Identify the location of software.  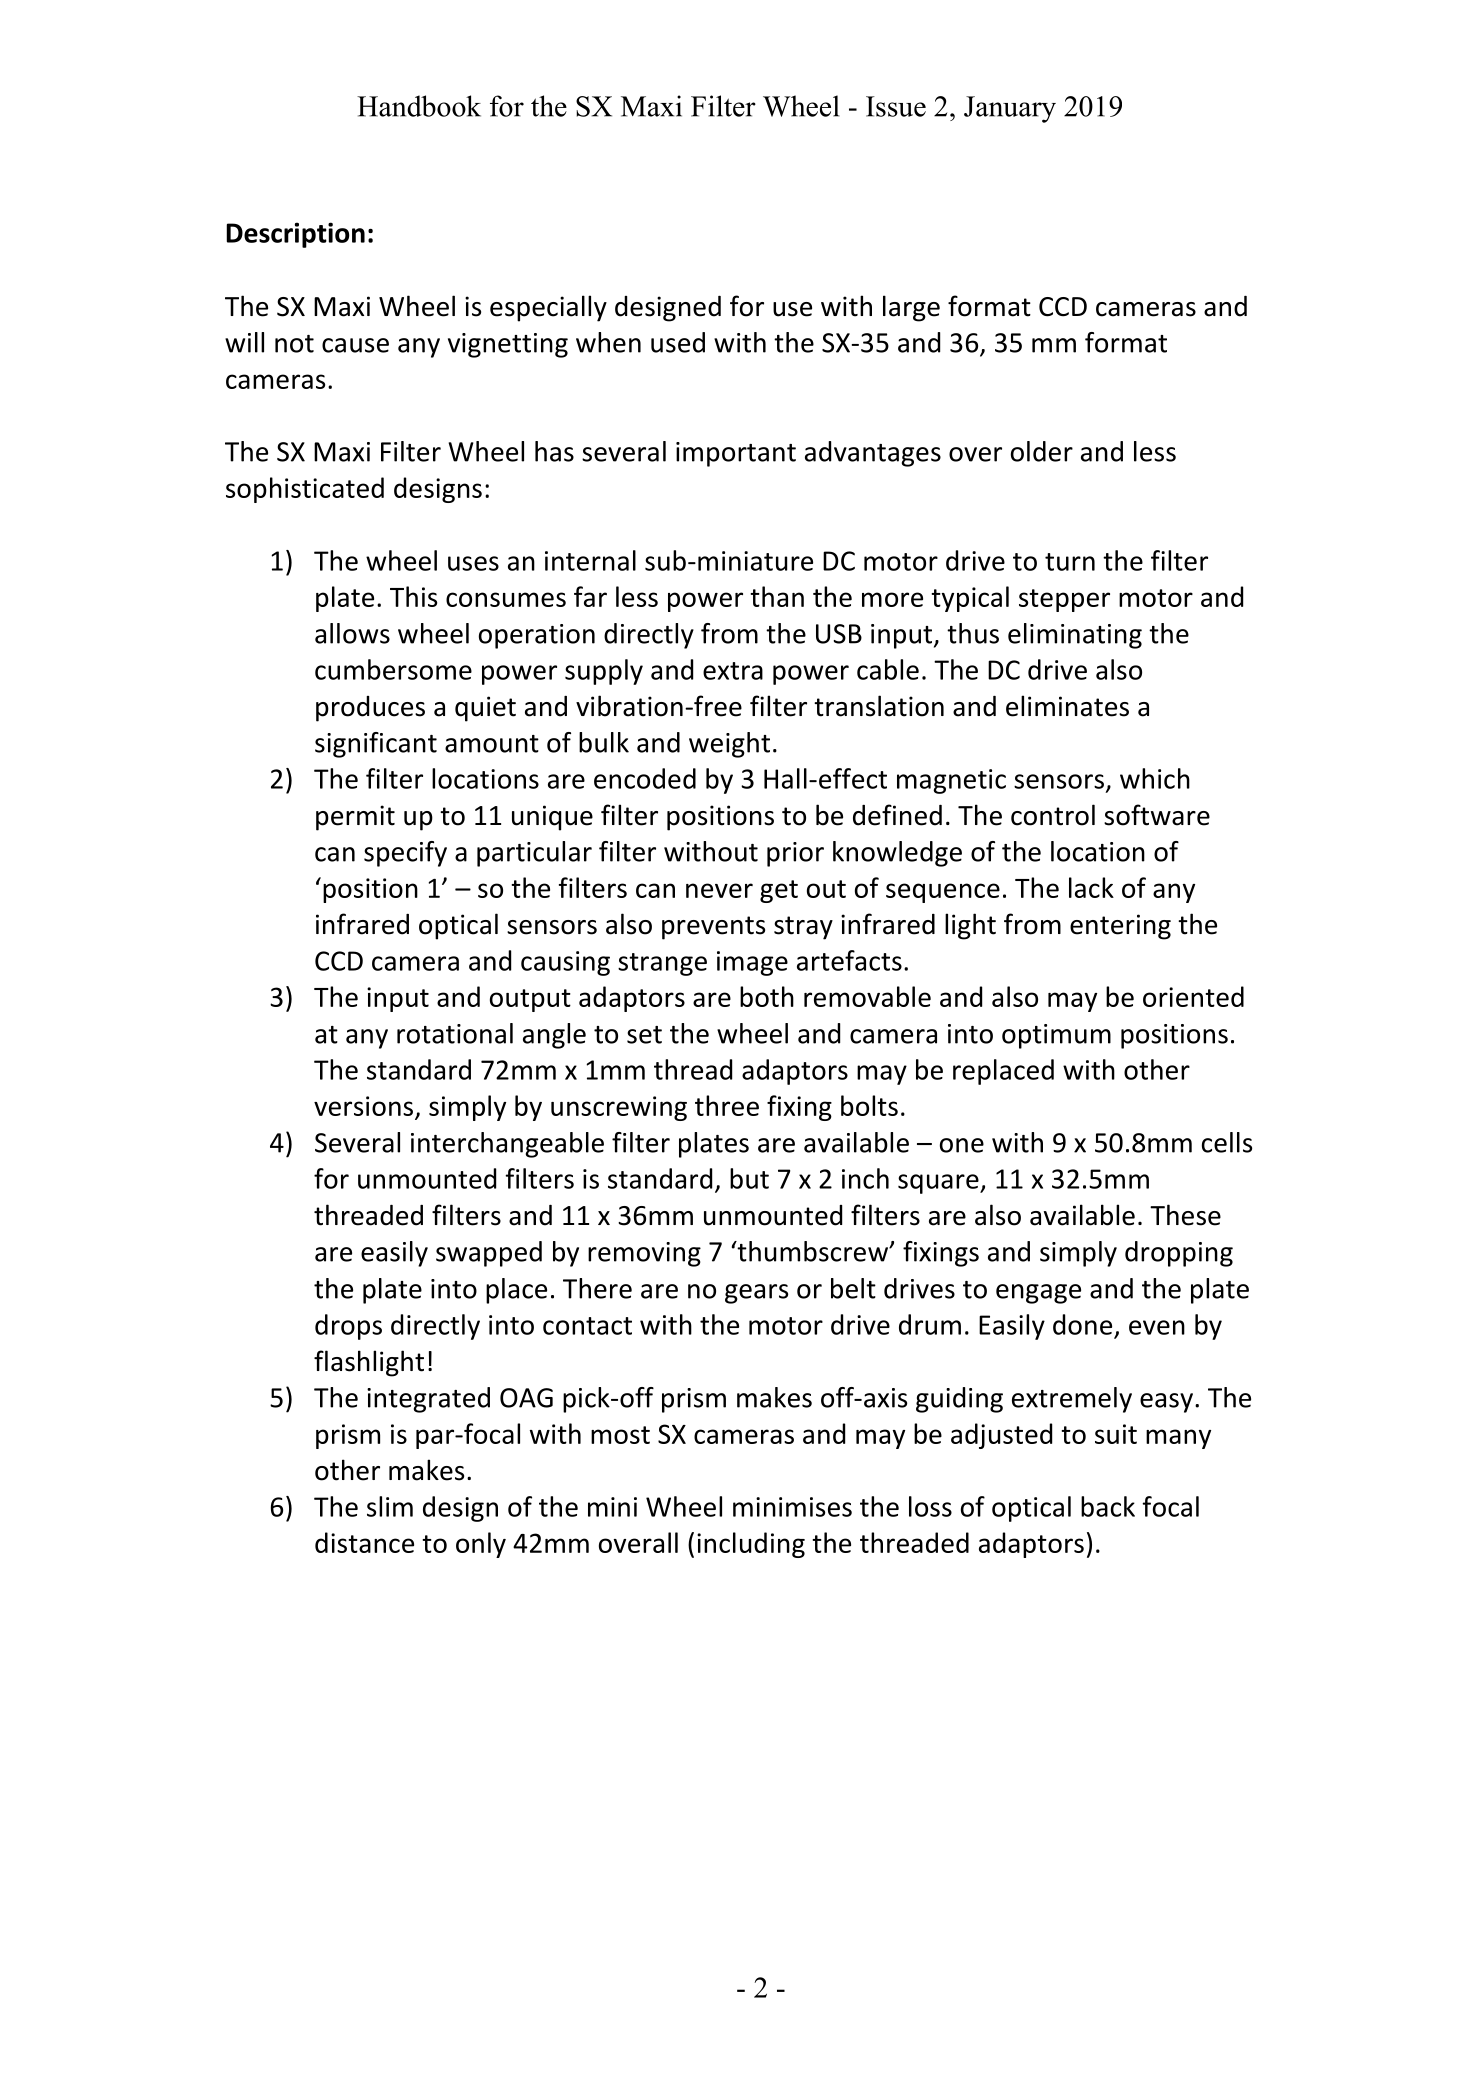
(1157, 815).
